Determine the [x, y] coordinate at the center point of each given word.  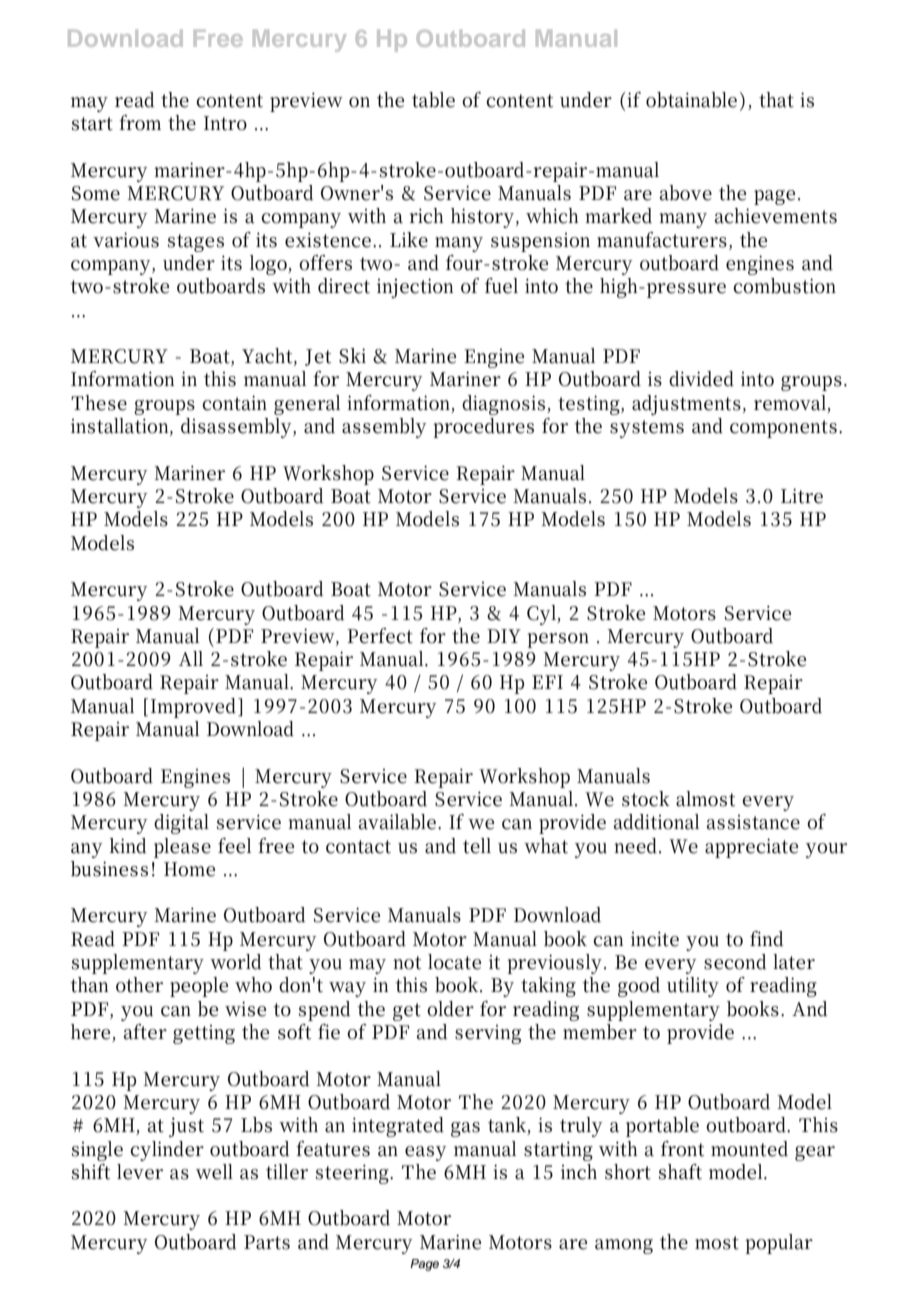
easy [426, 1153]
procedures [483, 428]
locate [454, 962]
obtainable [691, 100]
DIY [504, 636]
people [199, 987]
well [214, 1172]
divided [701, 379]
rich [427, 216]
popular [779, 1244]
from [140, 123]
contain [234, 403]
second [735, 962]
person [558, 640]
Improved [195, 708]
